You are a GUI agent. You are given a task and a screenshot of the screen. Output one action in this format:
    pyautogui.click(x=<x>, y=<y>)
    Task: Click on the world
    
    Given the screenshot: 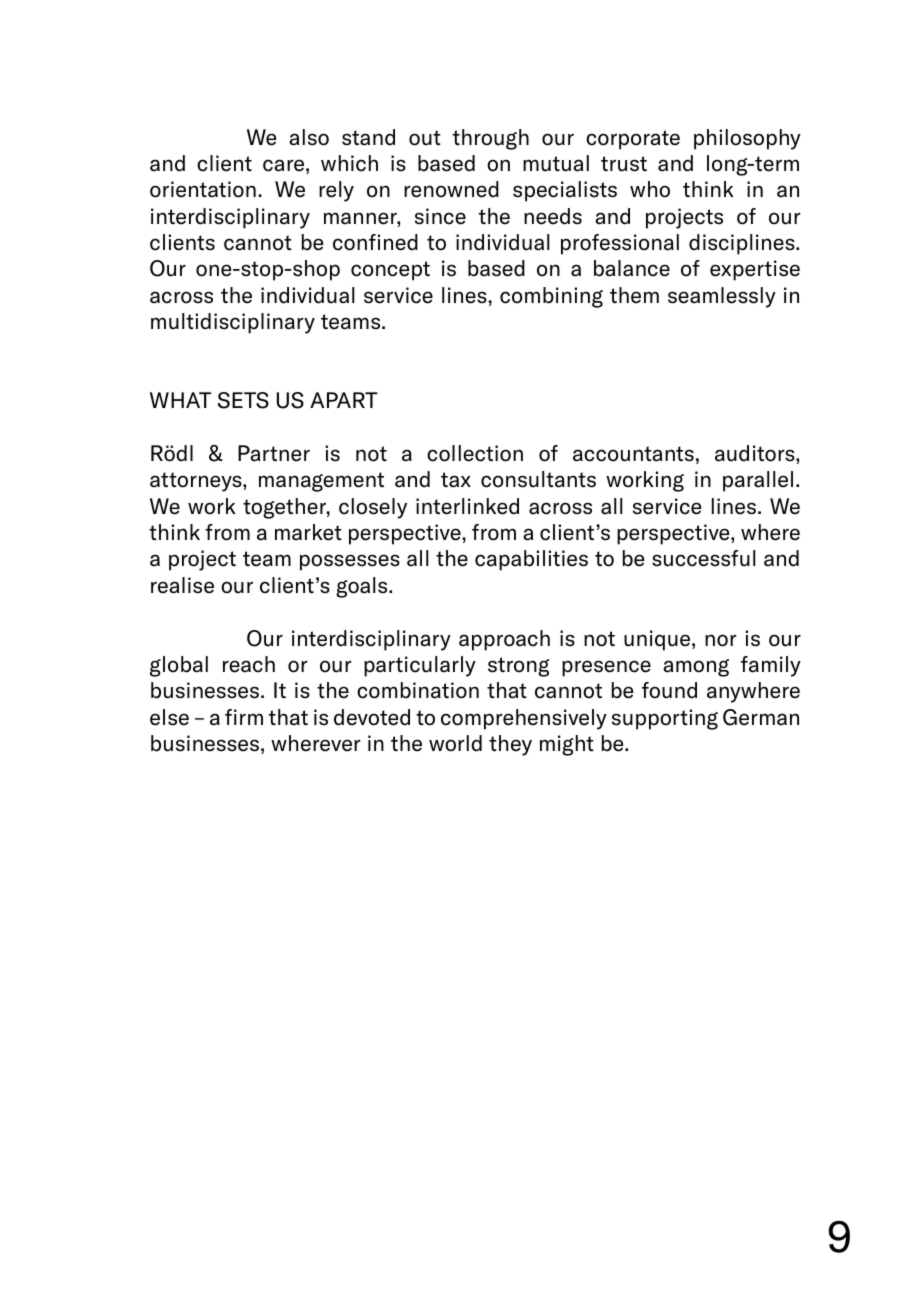 What is the action you would take?
    pyautogui.click(x=455, y=743)
